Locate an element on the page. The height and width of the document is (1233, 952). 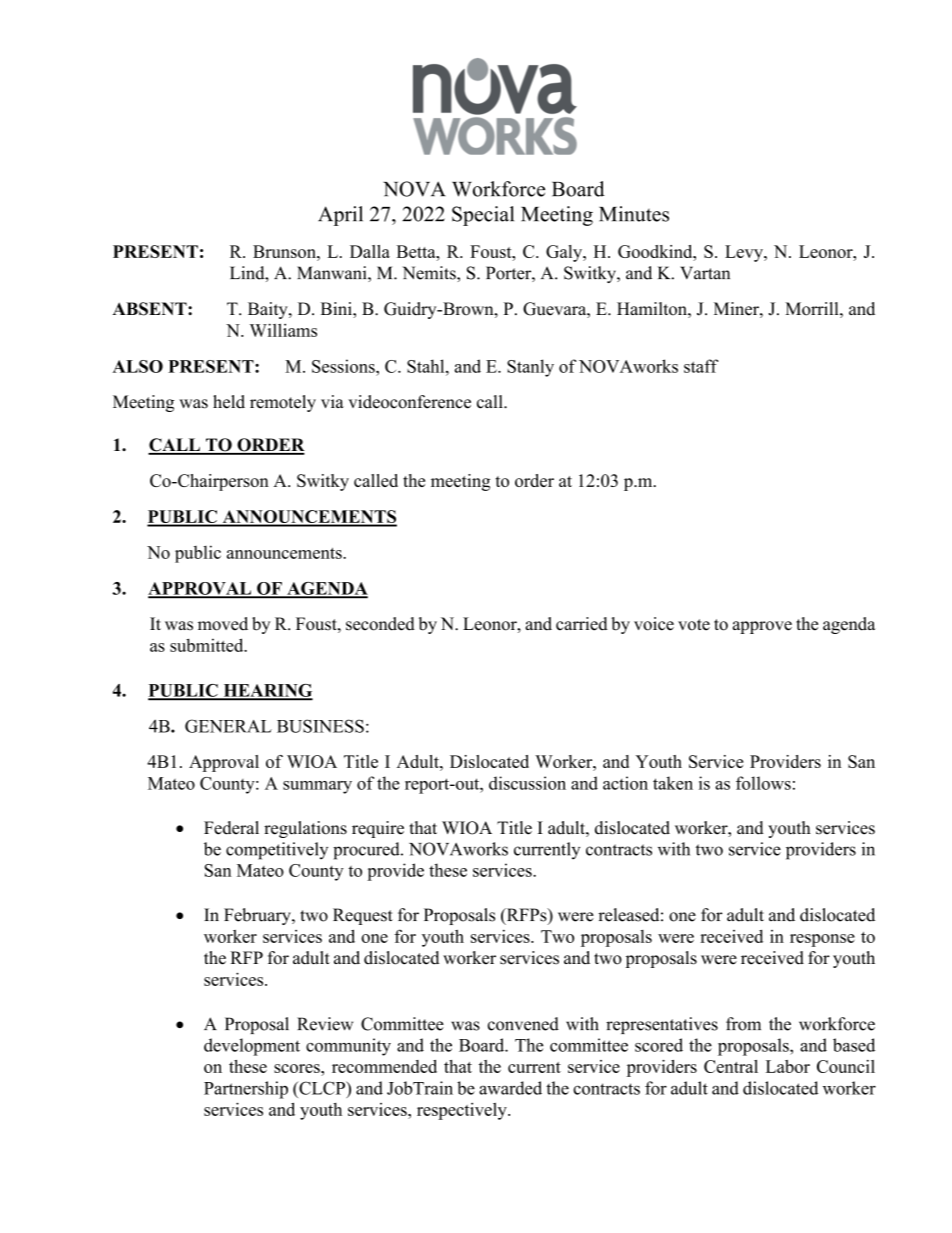
April is located at coordinates (340, 216).
